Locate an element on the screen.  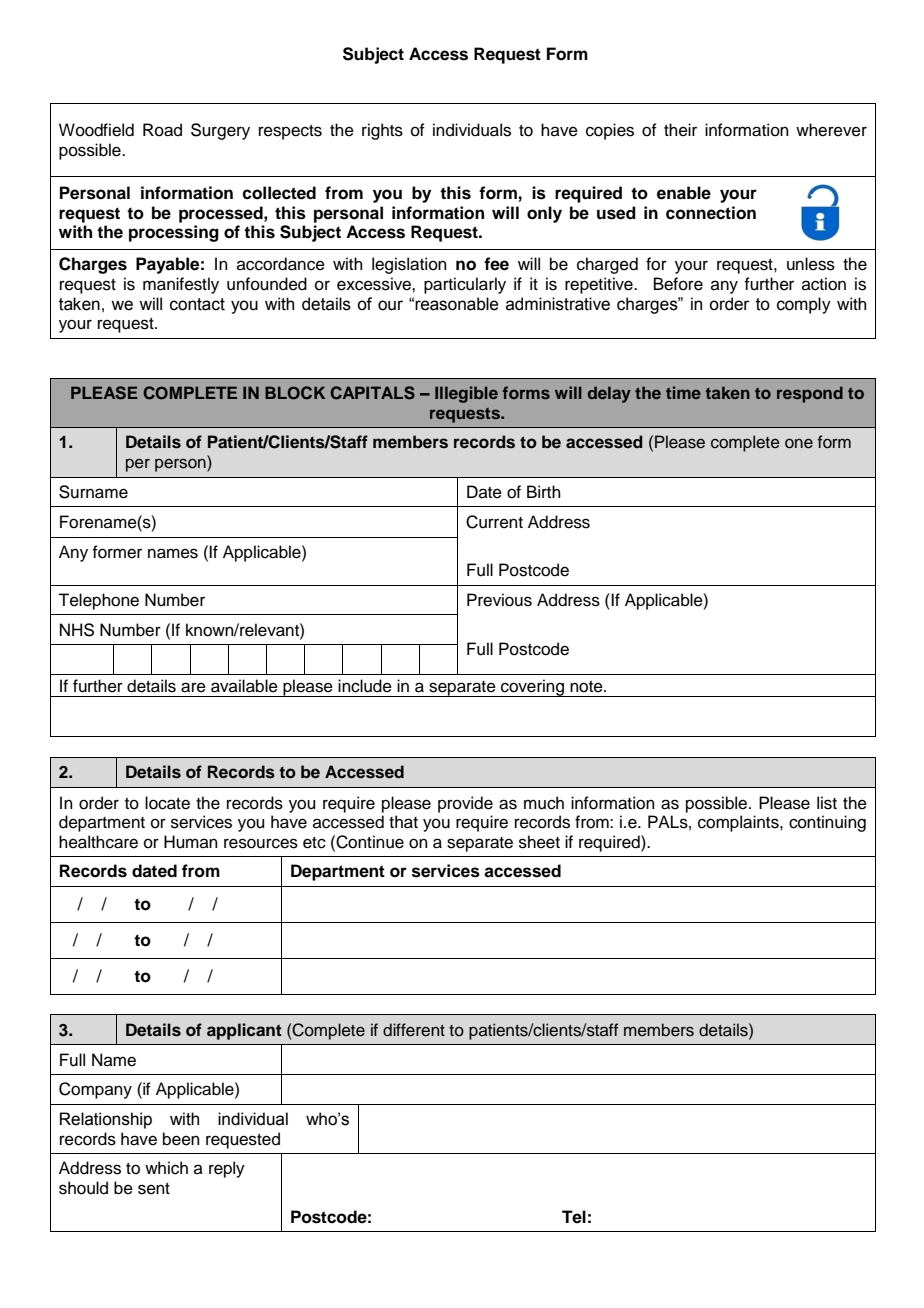
time is located at coordinates (683, 392).
